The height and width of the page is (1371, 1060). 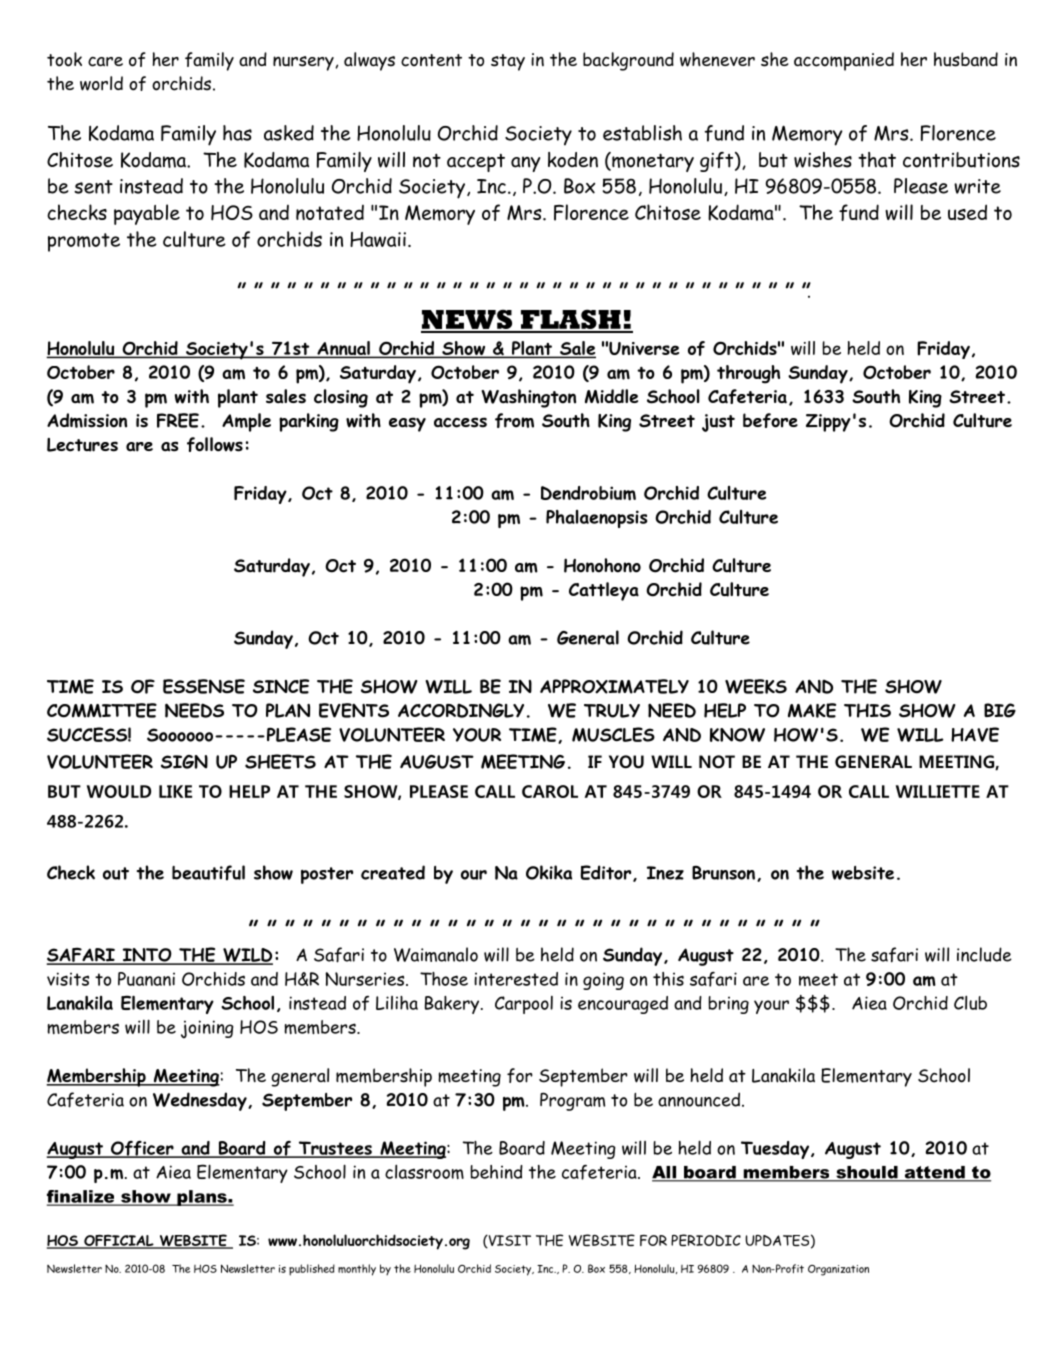 I want to click on accompanied, so click(x=844, y=61).
